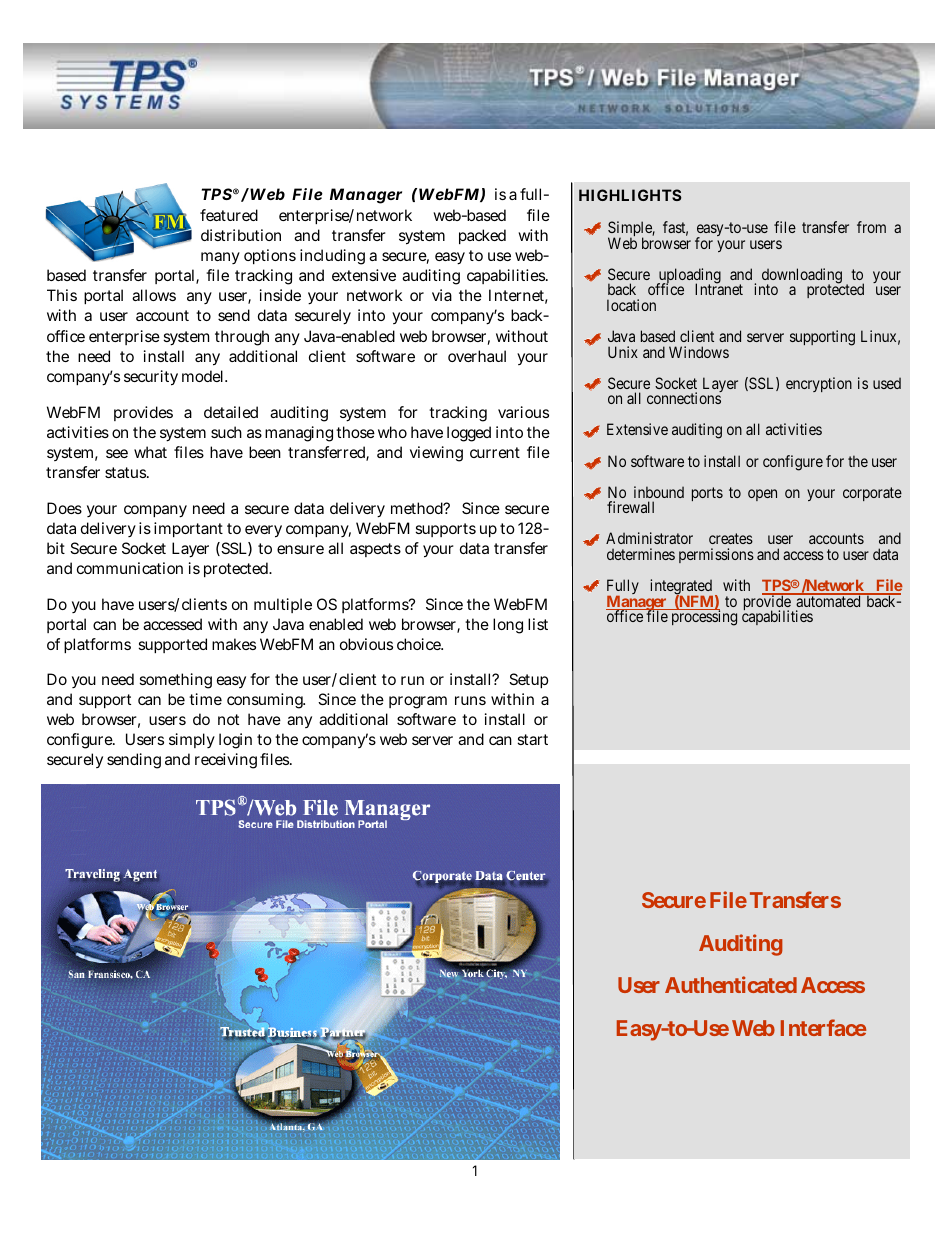  I want to click on start, so click(532, 739).
